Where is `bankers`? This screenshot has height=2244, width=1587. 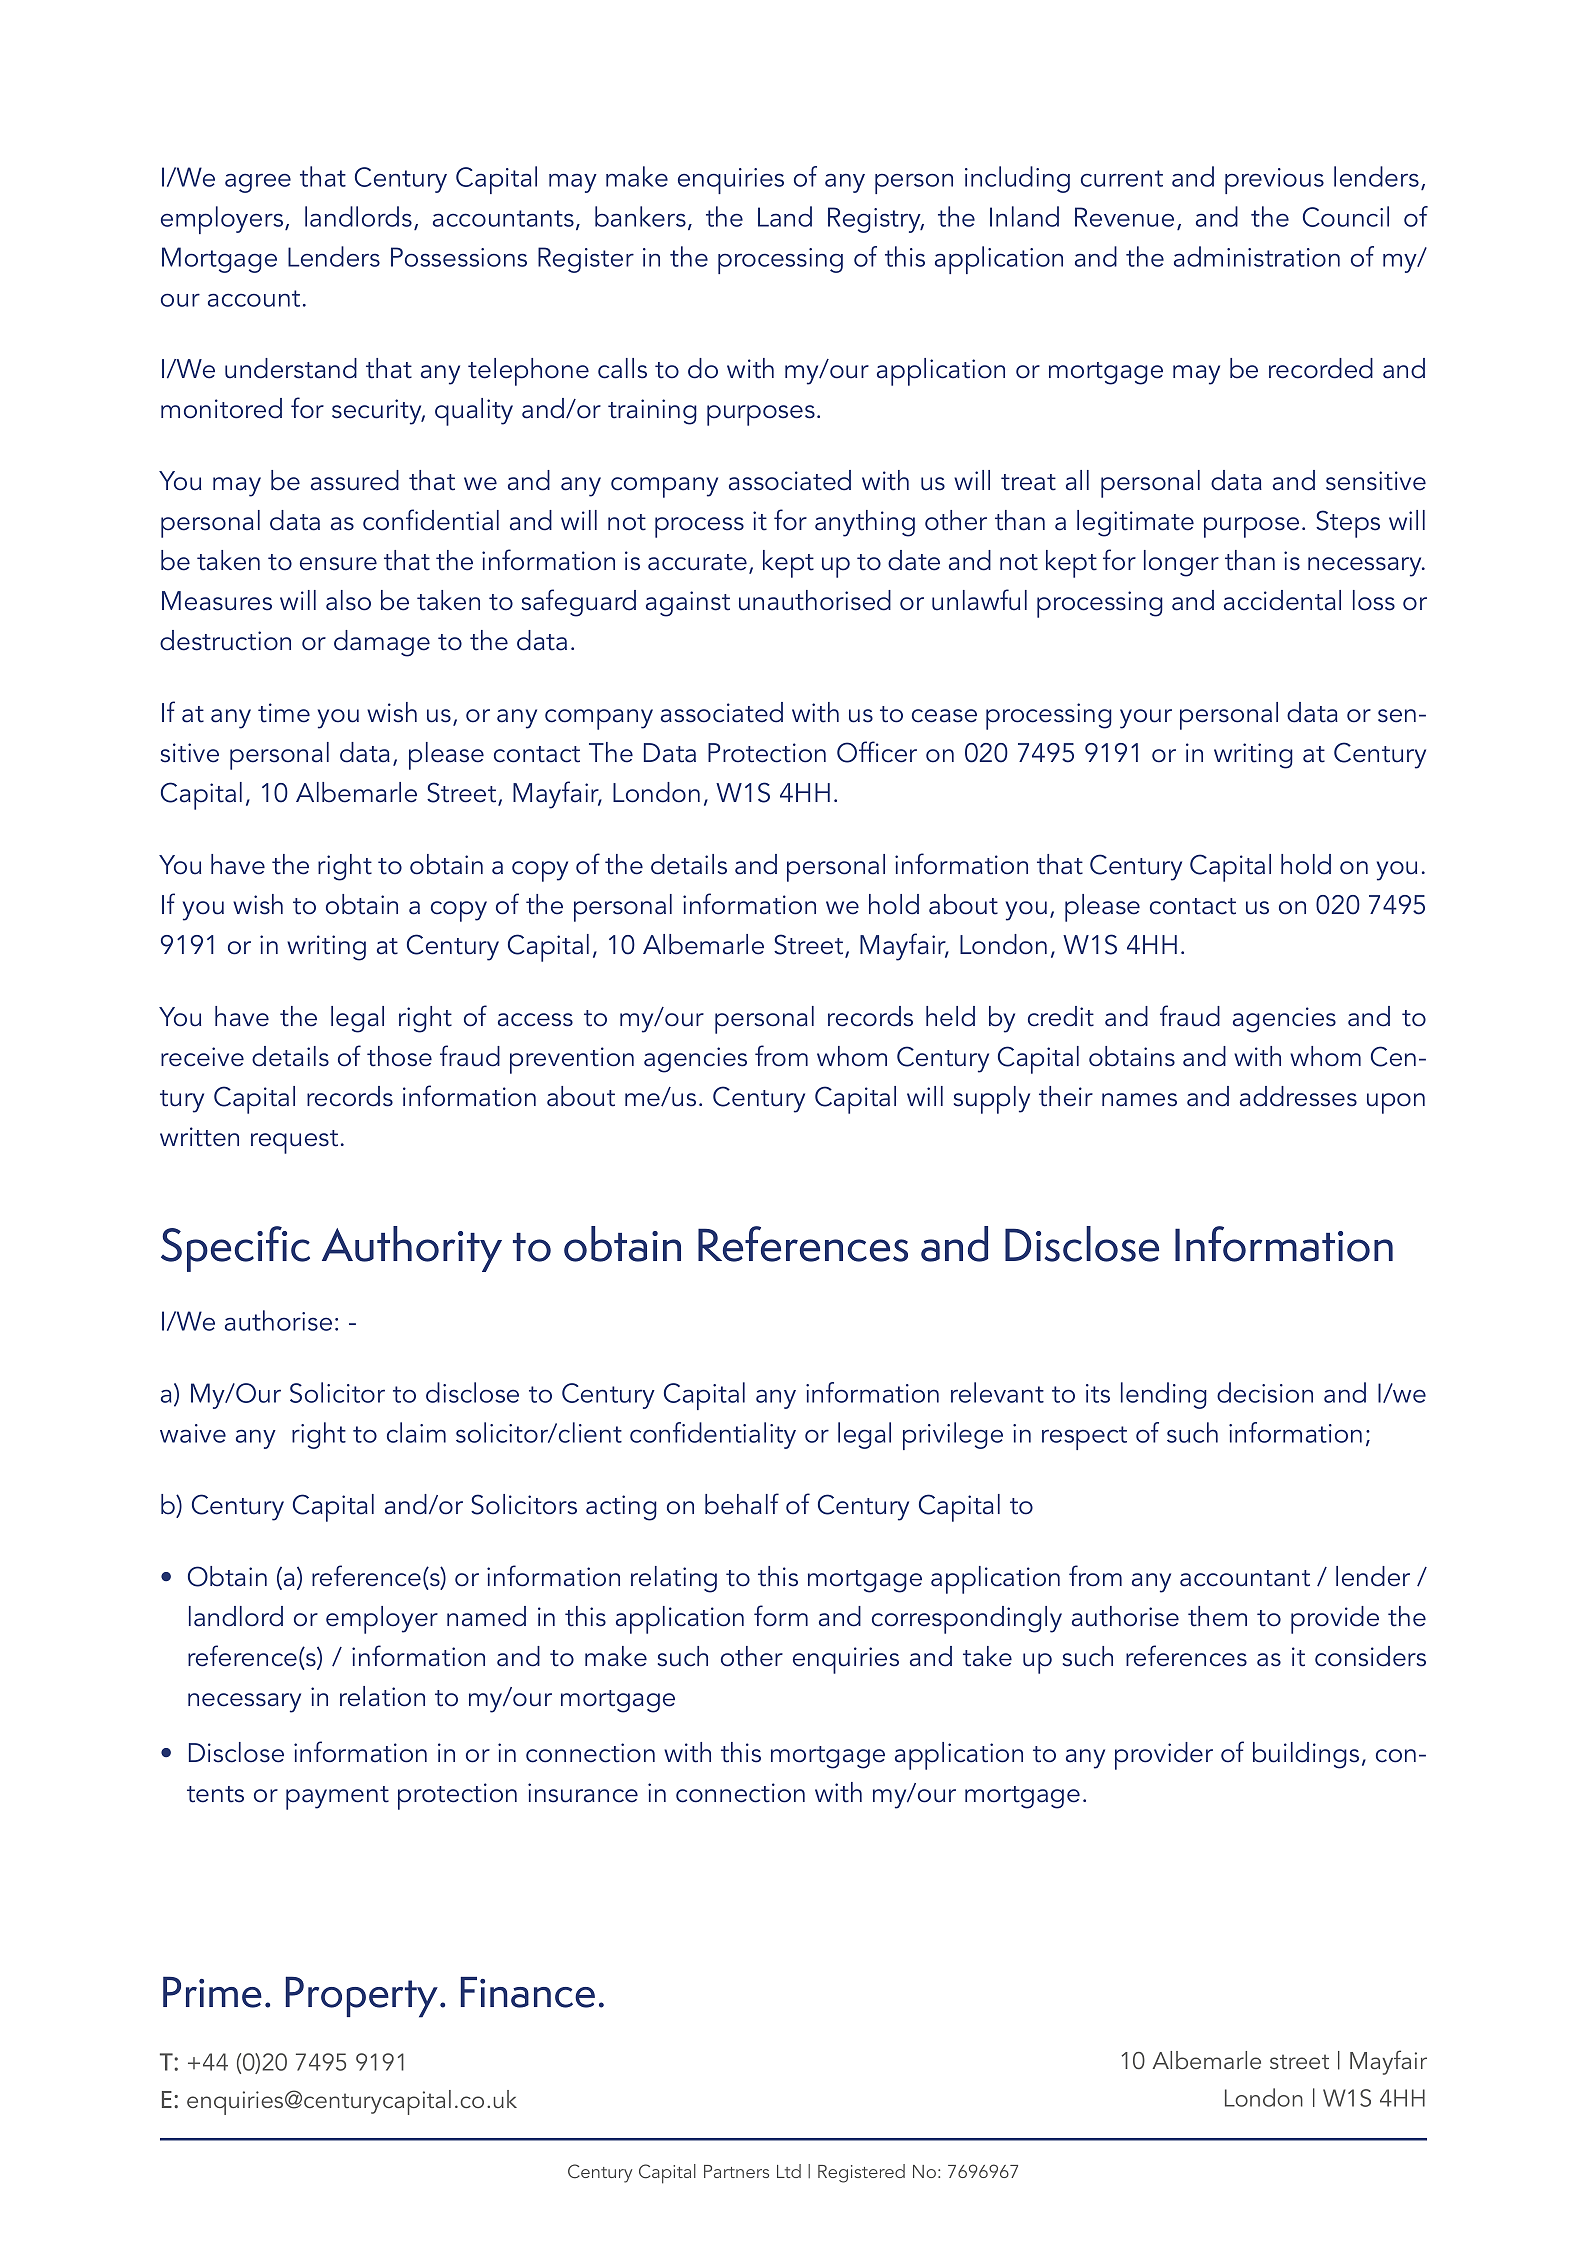 bankers is located at coordinates (640, 216).
